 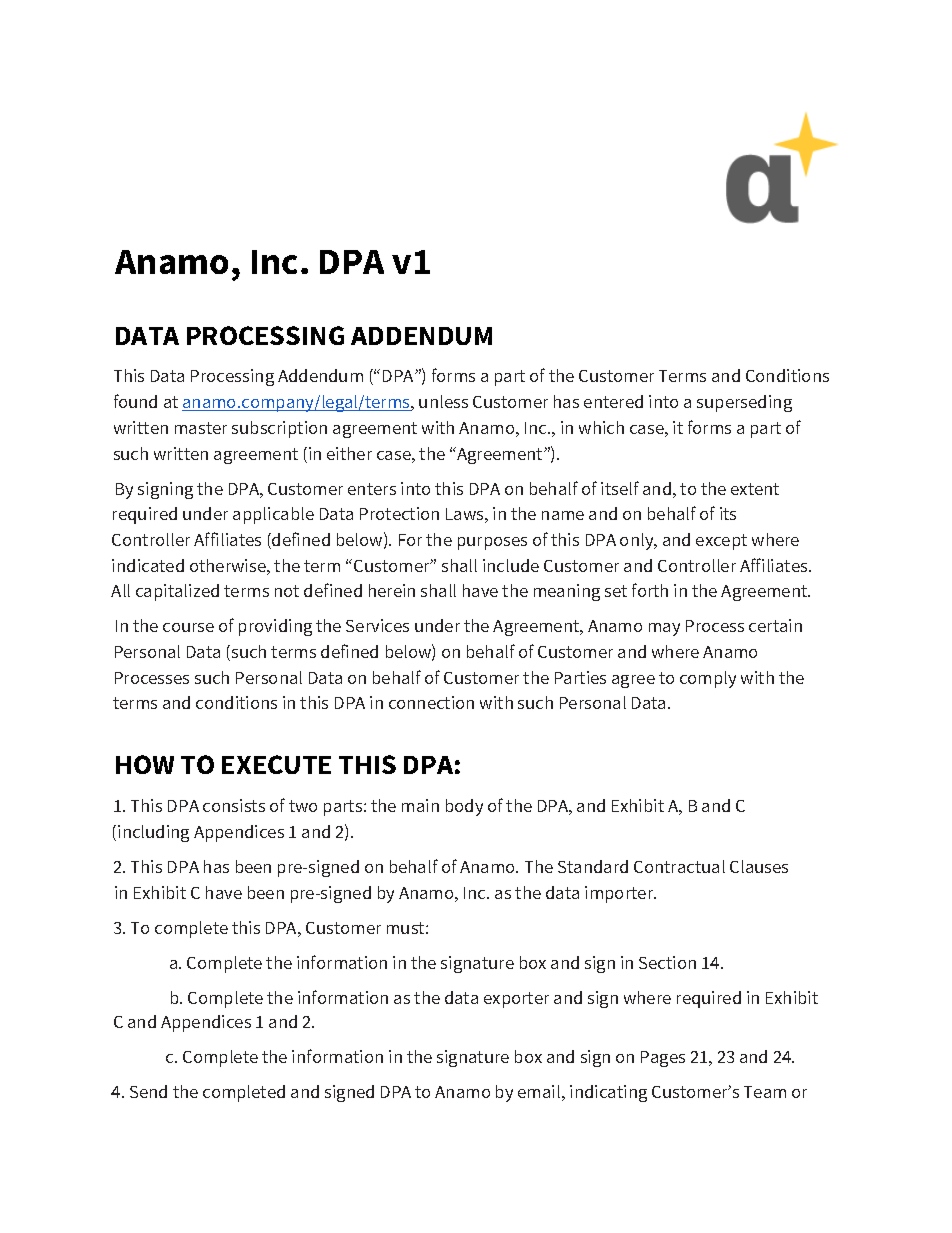 What do you see at coordinates (276, 764) in the screenshot?
I see `EXECUTE` at bounding box center [276, 764].
